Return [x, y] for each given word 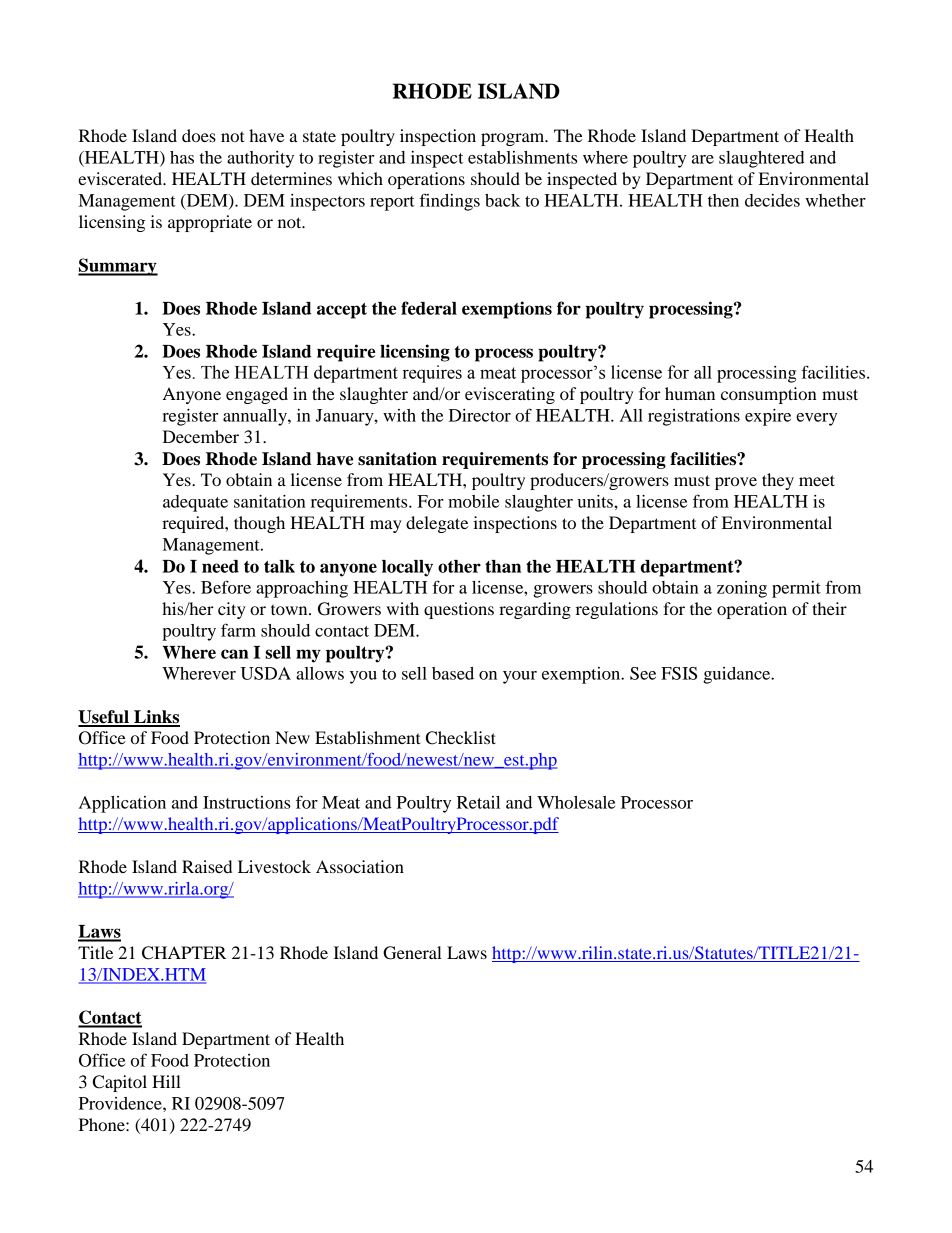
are [703, 159]
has [182, 157]
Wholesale [576, 802]
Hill [166, 1081]
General [412, 953]
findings [450, 202]
